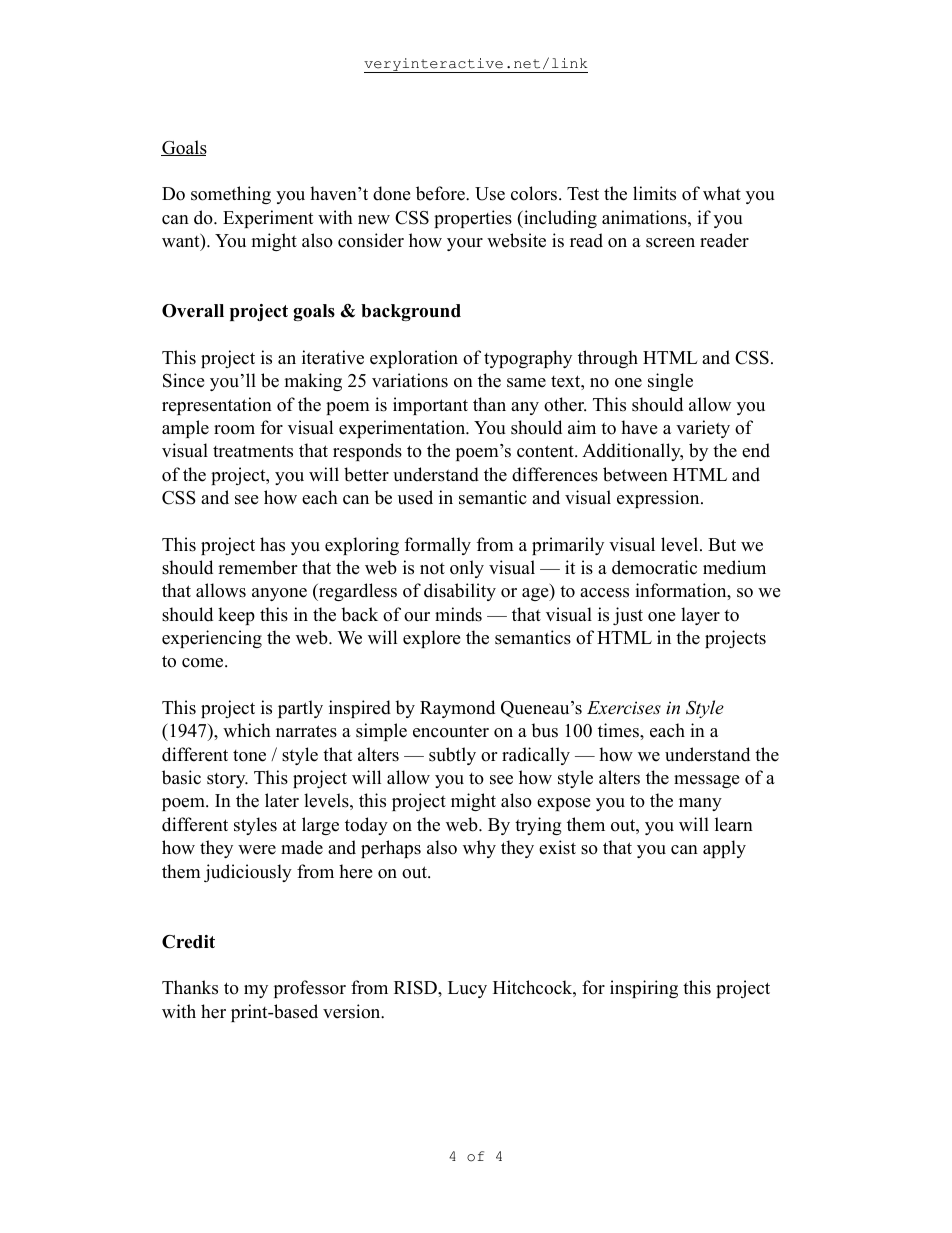 The image size is (952, 1233). I want to click on properties, so click(473, 219).
